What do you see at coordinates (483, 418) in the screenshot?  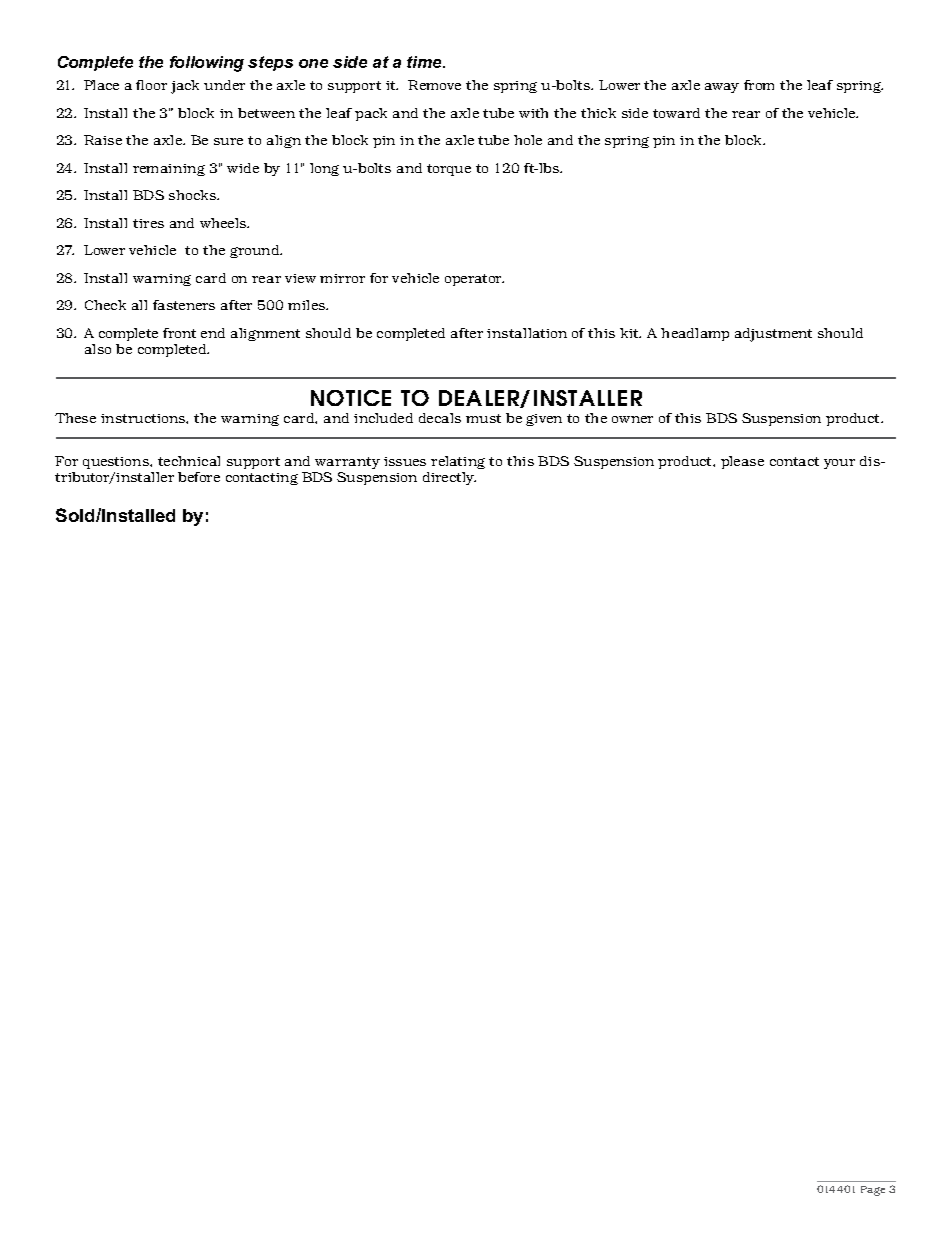 I see `must` at bounding box center [483, 418].
